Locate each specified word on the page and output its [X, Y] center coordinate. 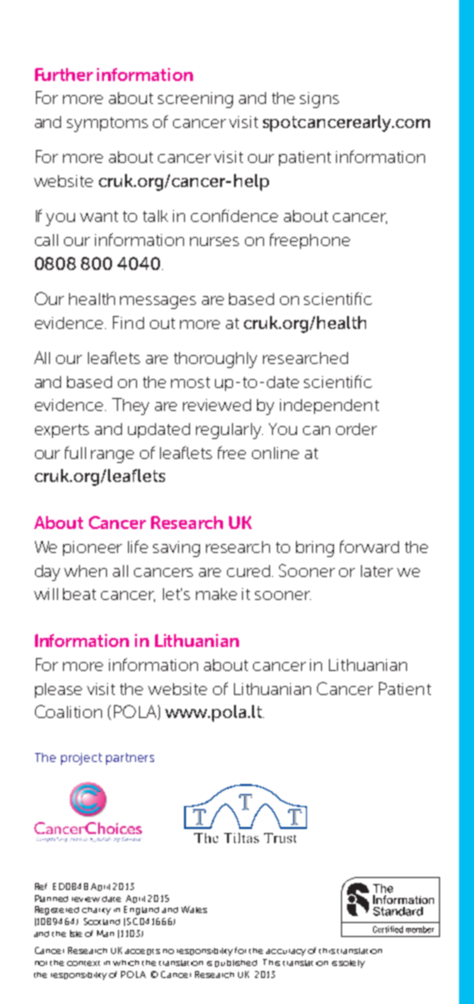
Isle [76, 933]
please [58, 690]
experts [62, 431]
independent [329, 406]
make [216, 594]
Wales [194, 909]
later [377, 571]
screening [195, 100]
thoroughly [215, 360]
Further [64, 74]
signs [319, 100]
